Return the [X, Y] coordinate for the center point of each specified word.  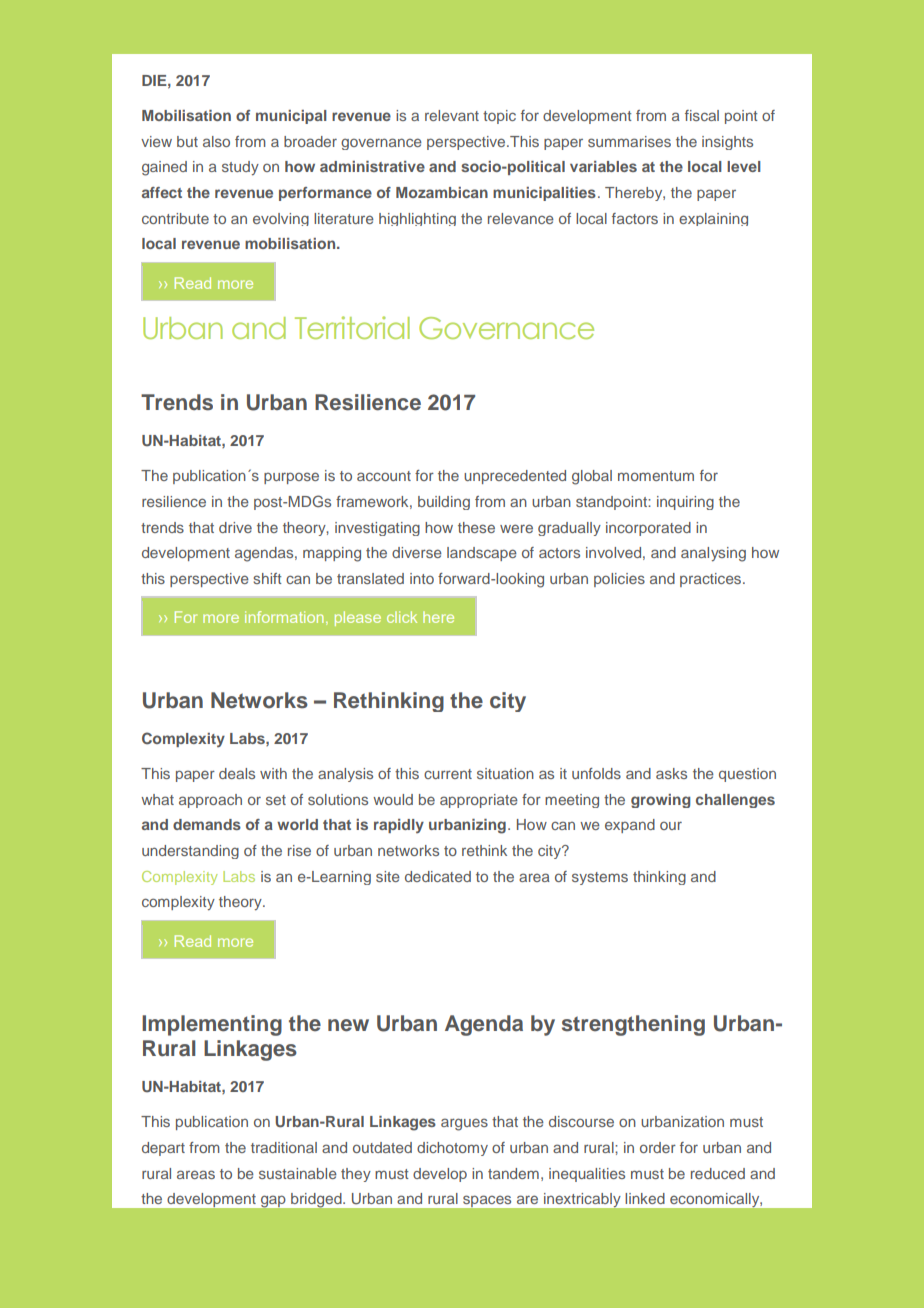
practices [712, 580]
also [216, 141]
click [402, 617]
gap [273, 1201]
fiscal [702, 115]
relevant [452, 115]
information [284, 617]
